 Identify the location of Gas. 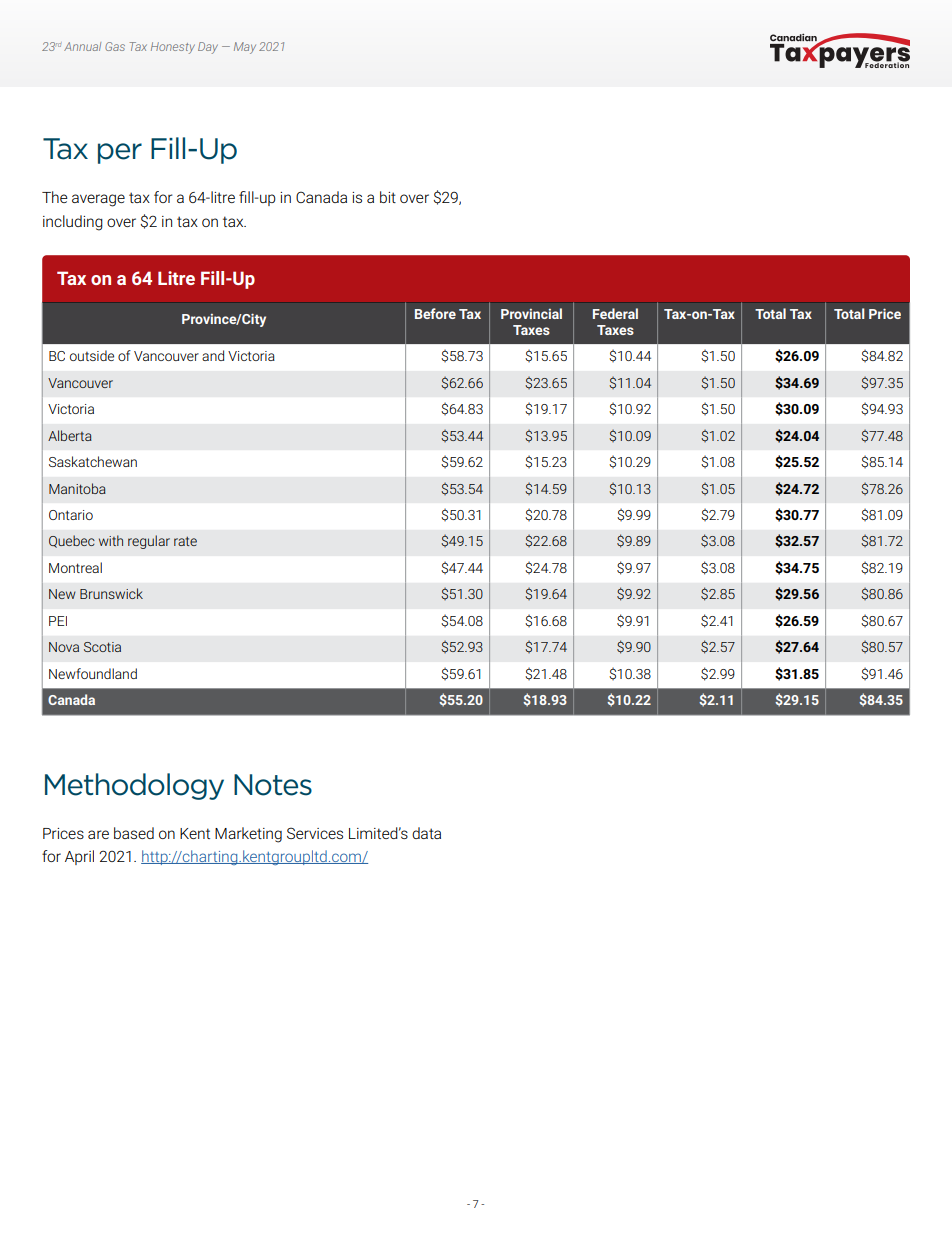
(115, 46).
